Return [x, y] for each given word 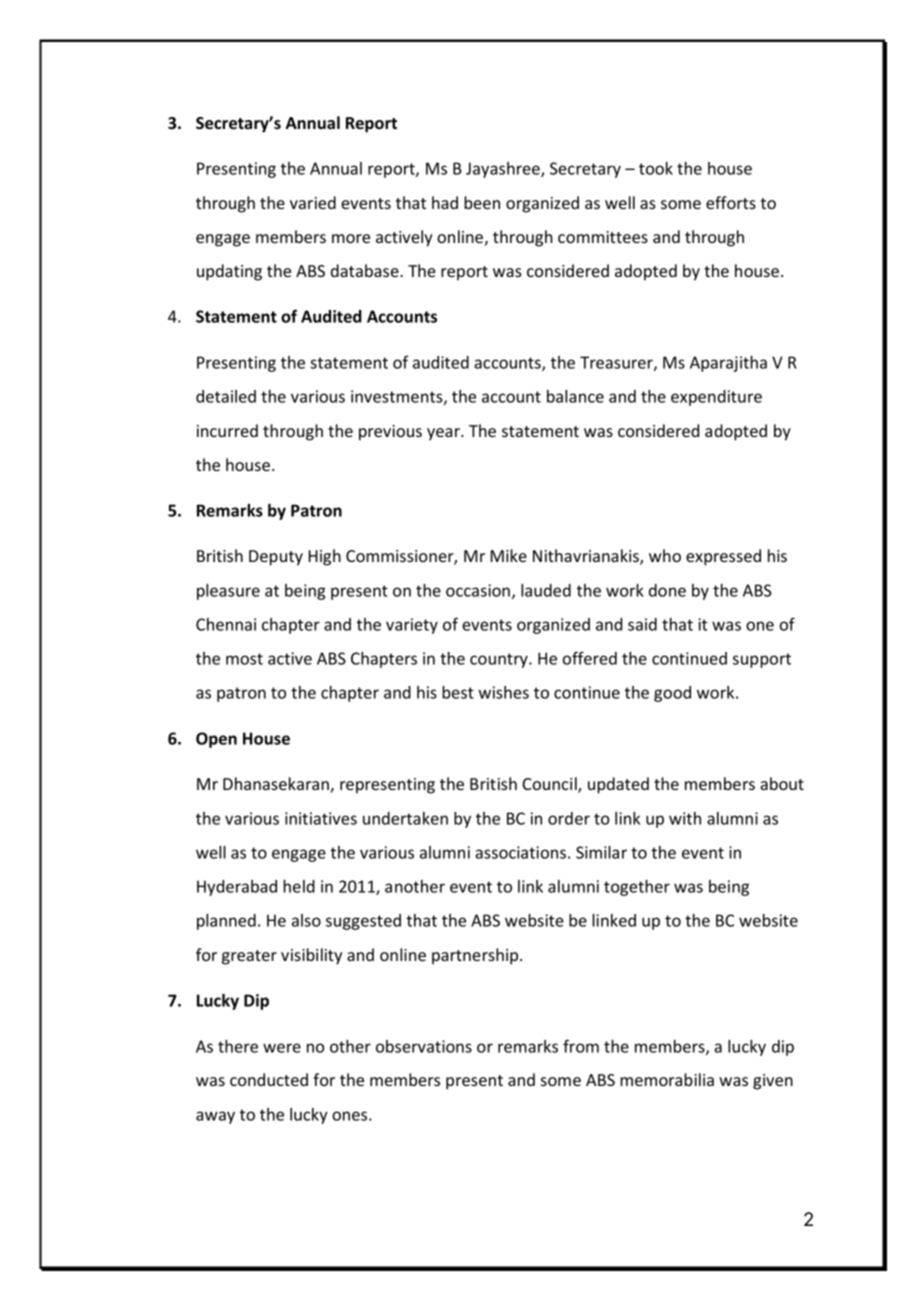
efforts [731, 202]
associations [520, 852]
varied [313, 202]
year [444, 434]
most [244, 659]
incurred [227, 430]
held [299, 886]
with [685, 818]
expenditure [716, 398]
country [500, 660]
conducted [269, 1079]
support [762, 660]
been [482, 202]
